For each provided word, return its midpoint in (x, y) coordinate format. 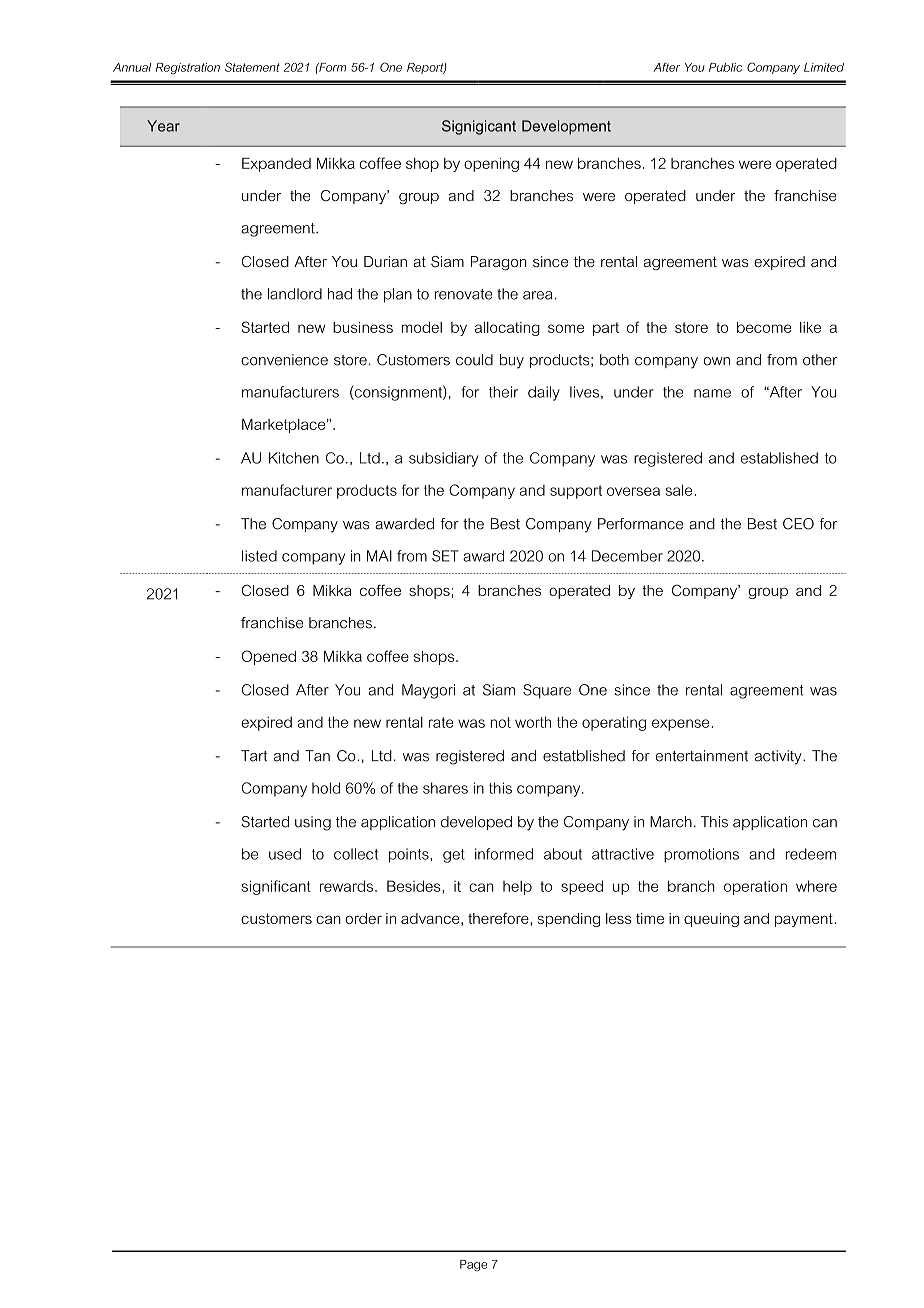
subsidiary (444, 459)
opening (491, 165)
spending (569, 920)
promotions (701, 855)
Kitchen (294, 458)
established (779, 458)
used (285, 854)
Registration (188, 68)
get (454, 856)
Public (725, 67)
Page (473, 1265)
